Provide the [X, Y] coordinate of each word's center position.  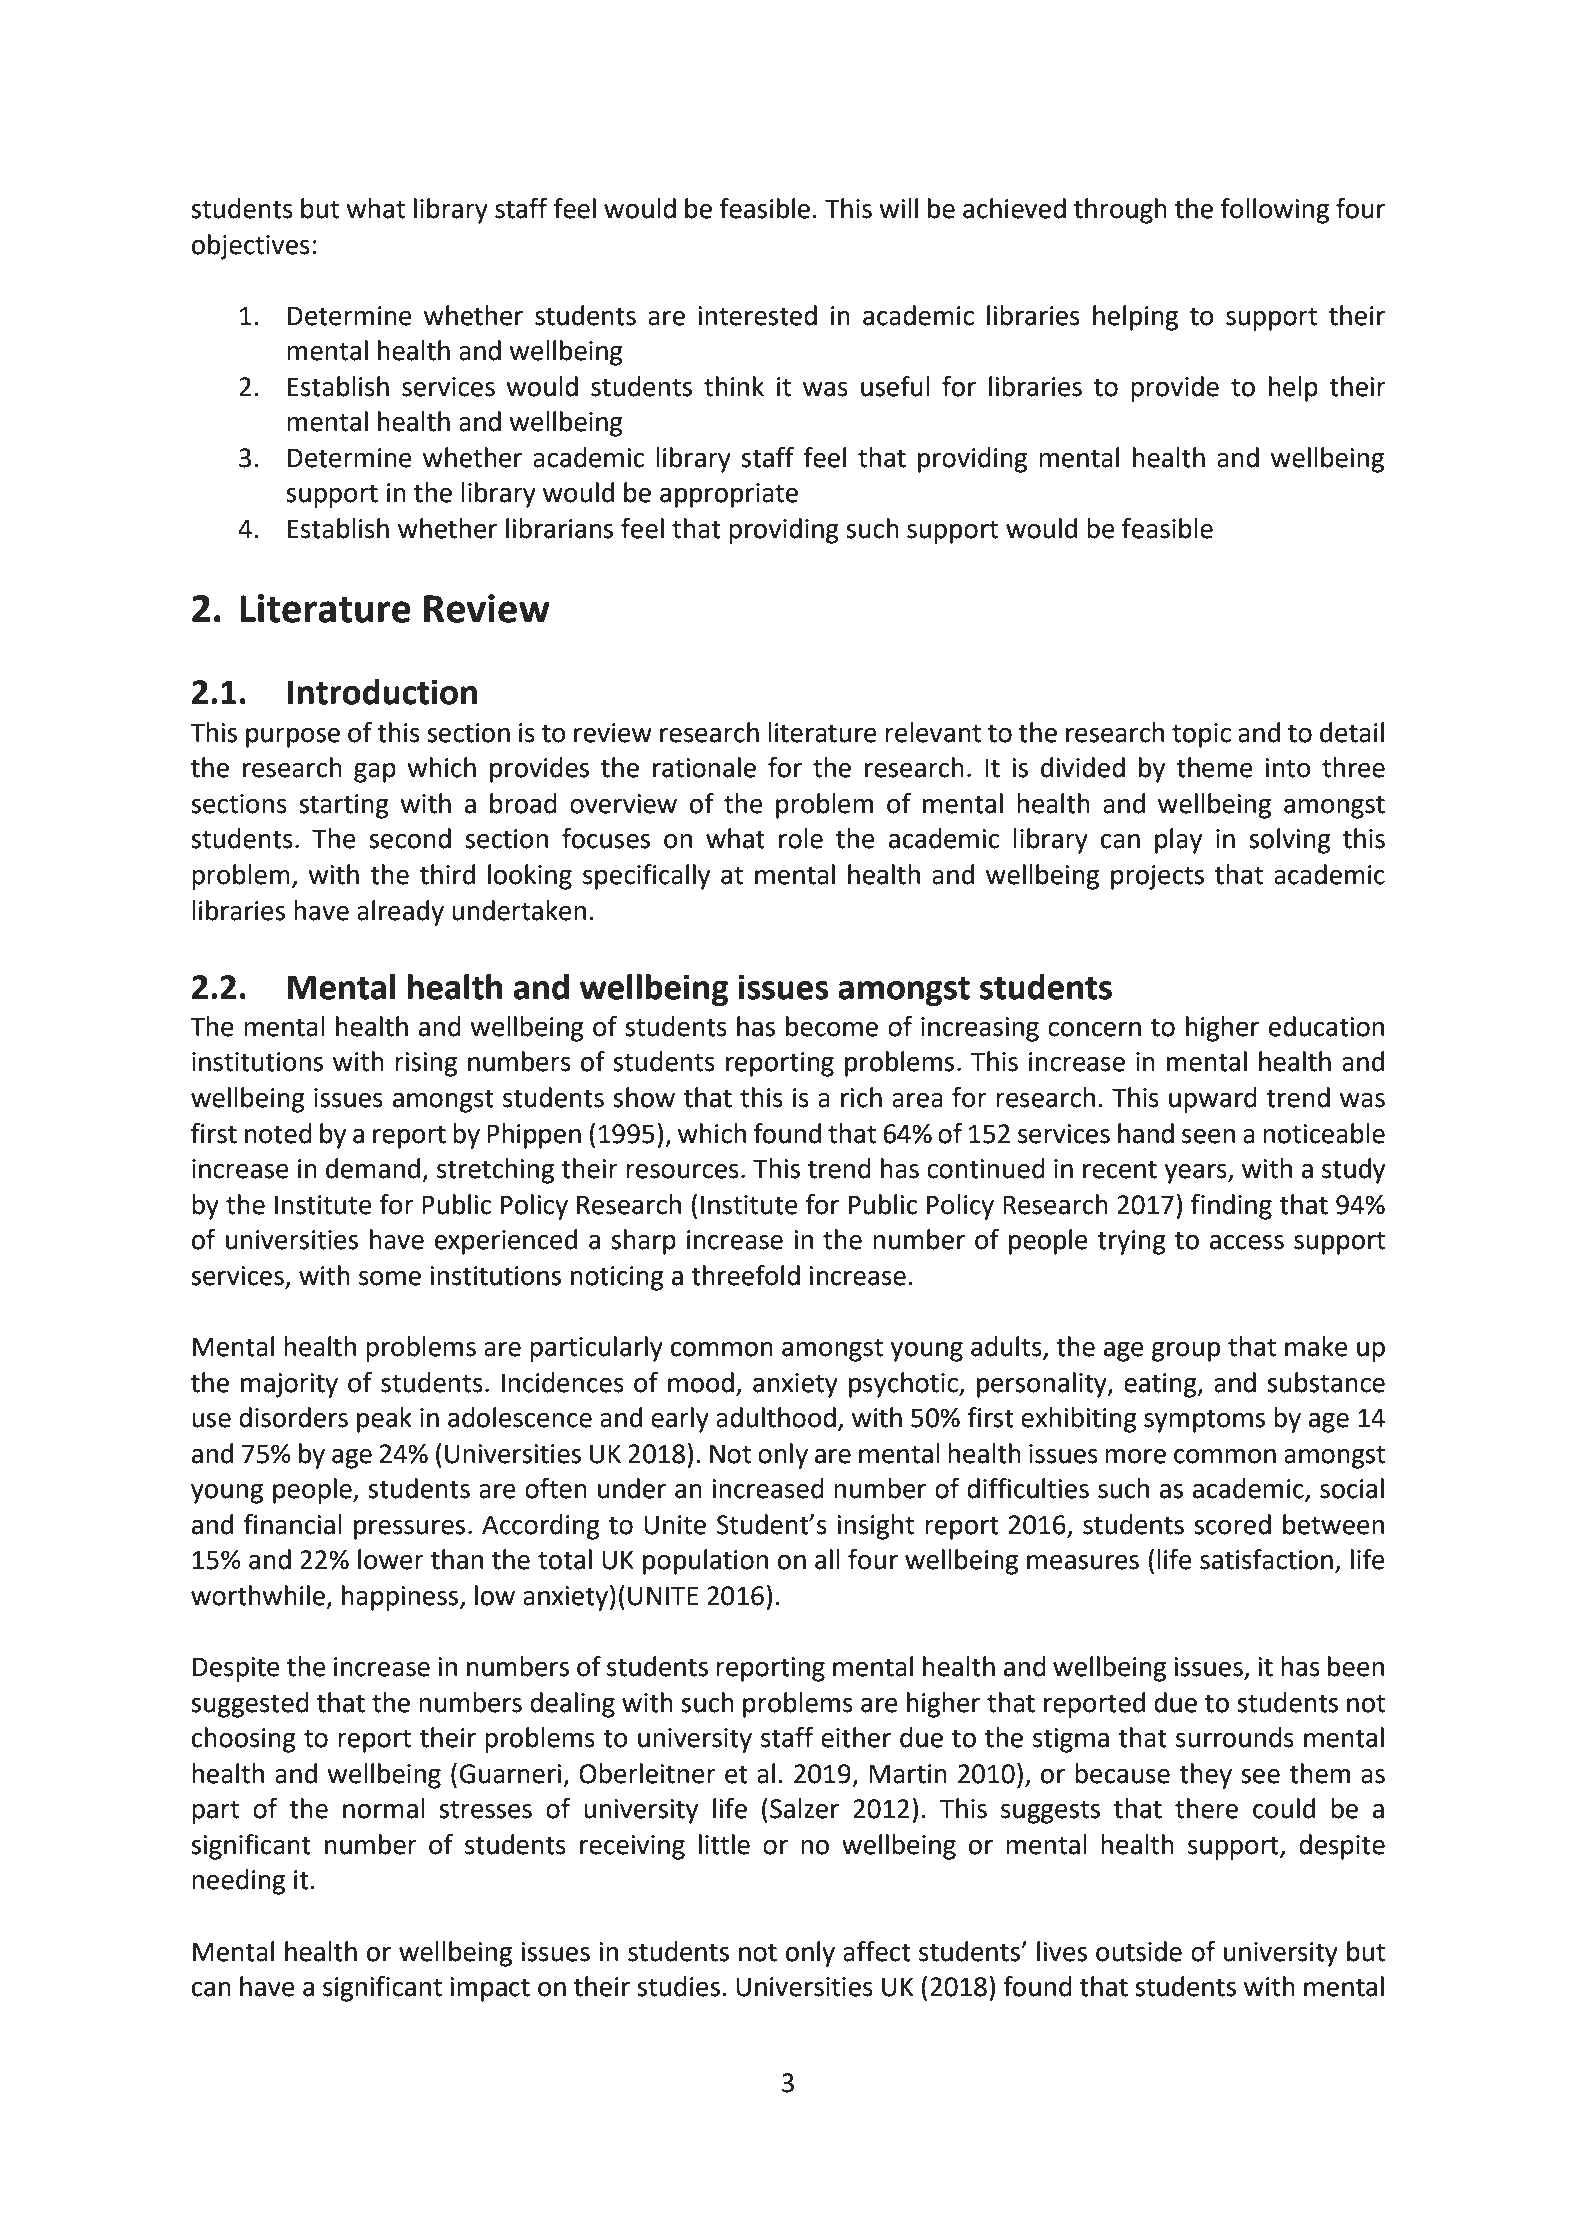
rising [426, 1064]
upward [1213, 1100]
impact [490, 1989]
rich [861, 1097]
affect [877, 1951]
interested [757, 315]
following [1274, 211]
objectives [251, 247]
